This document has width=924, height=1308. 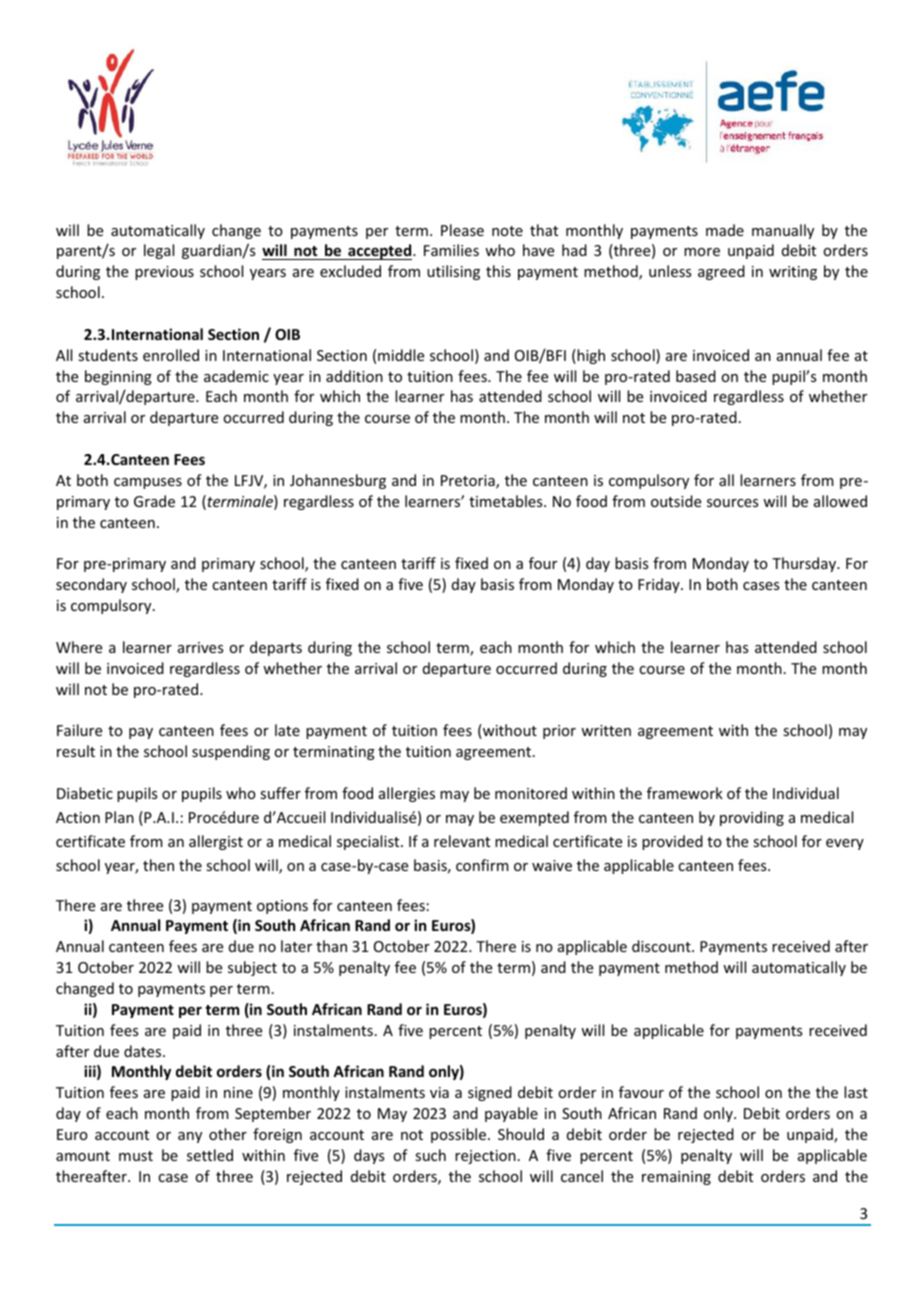 I want to click on Families, so click(x=451, y=250).
